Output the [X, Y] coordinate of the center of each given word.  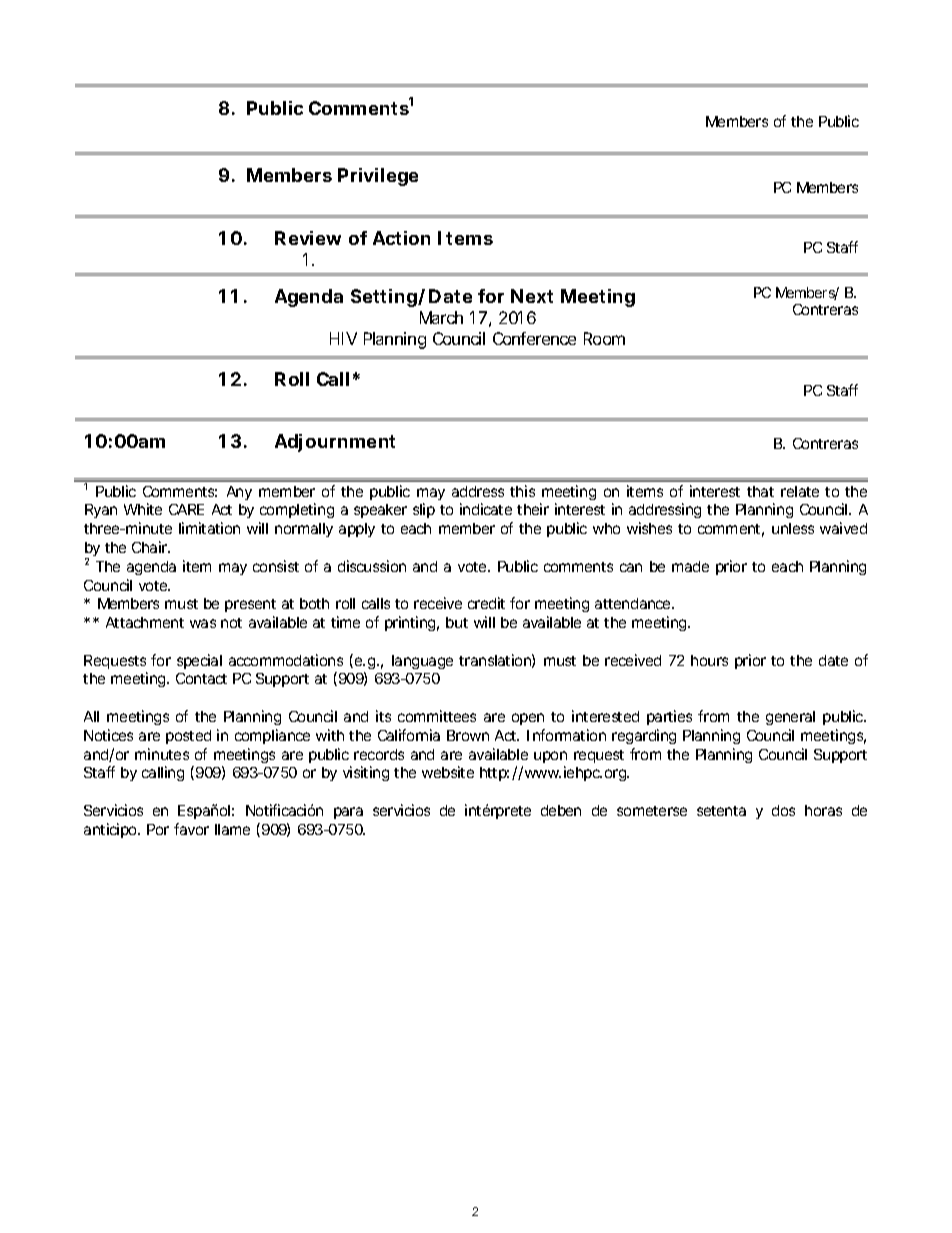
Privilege [378, 177]
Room [604, 338]
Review [308, 238]
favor [191, 829]
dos [783, 810]
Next [532, 296]
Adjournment [335, 443]
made [690, 566]
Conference [534, 338]
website [448, 772]
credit [486, 603]
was [203, 623]
